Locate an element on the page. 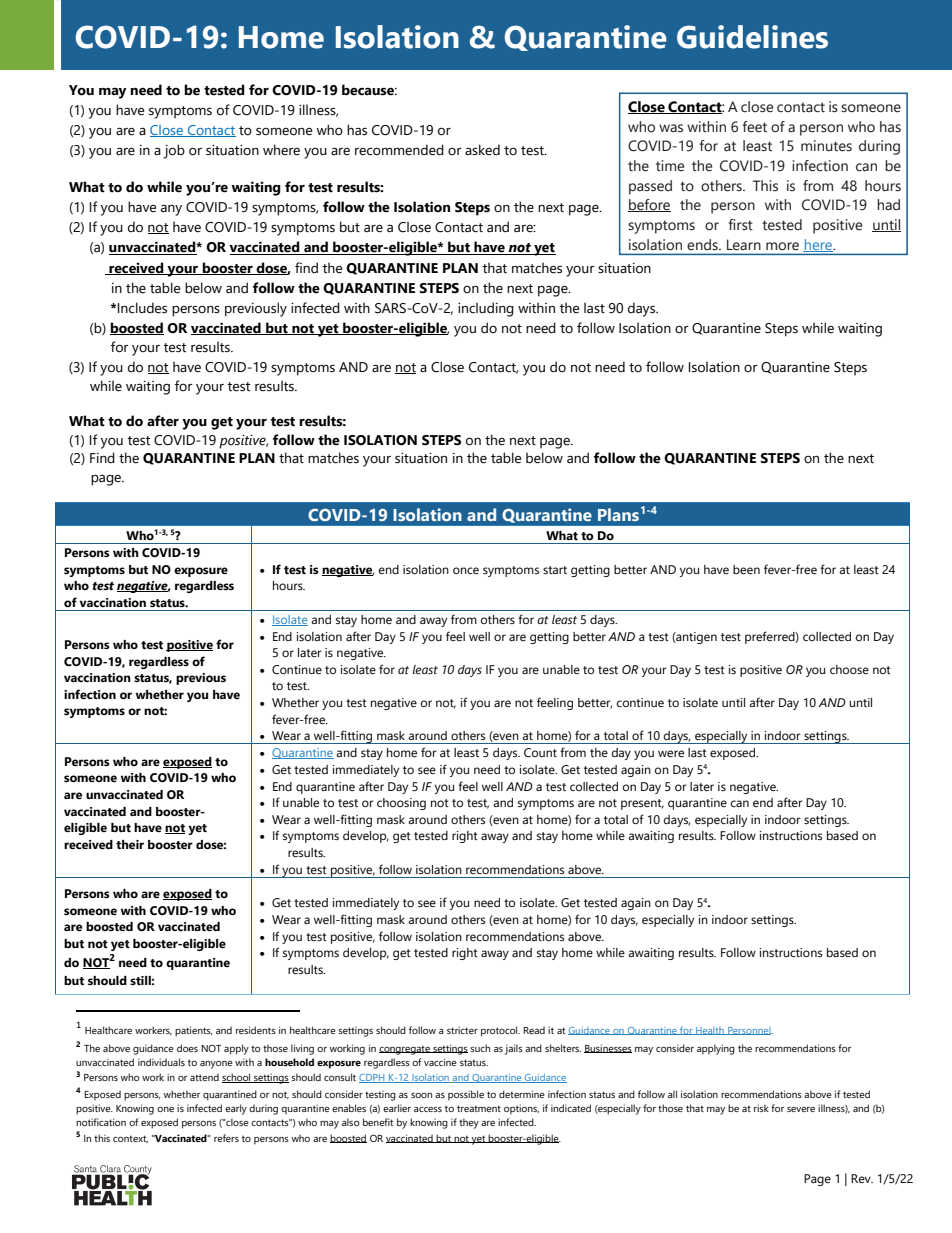  been is located at coordinates (746, 569).
